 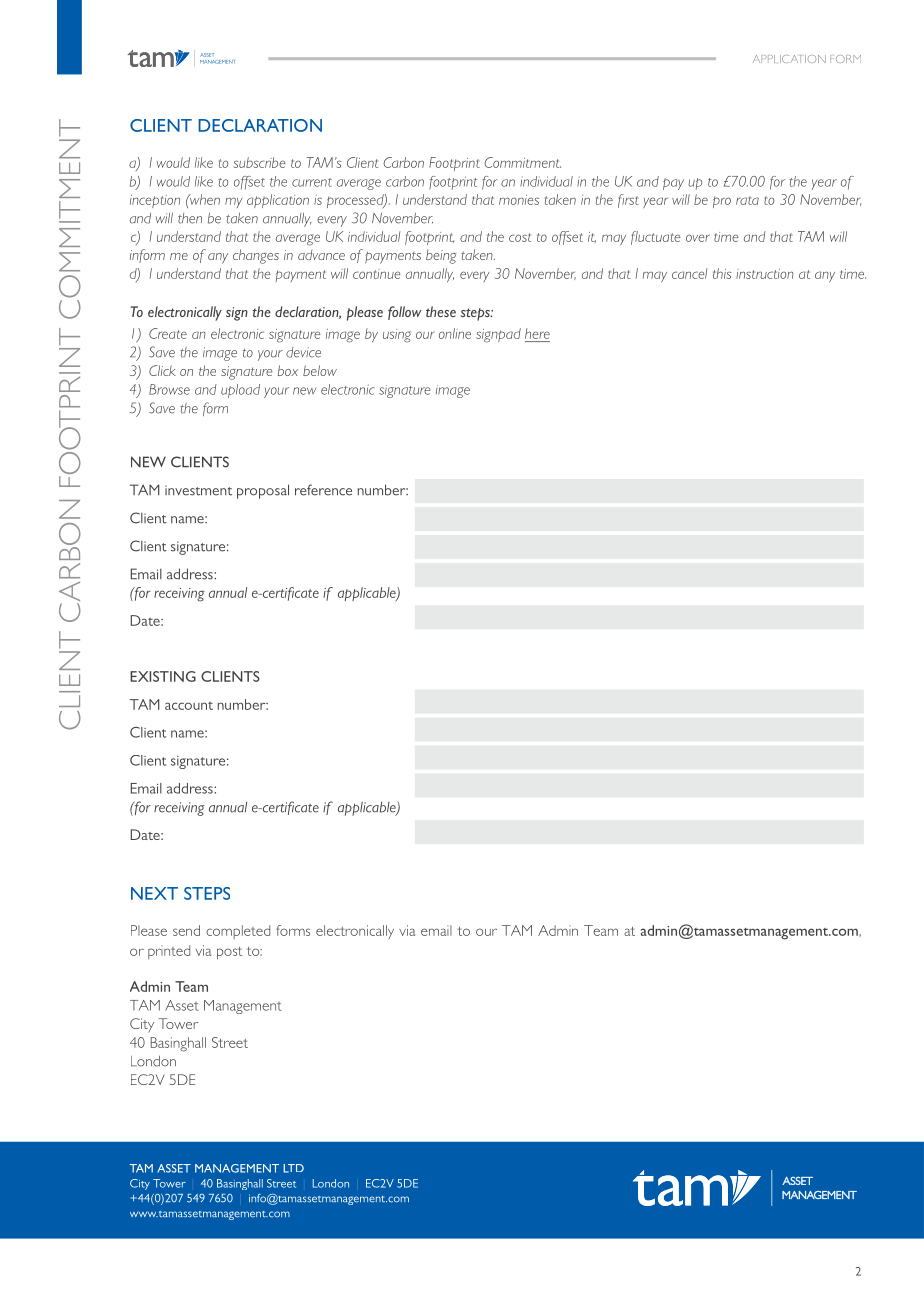 What do you see at coordinates (189, 705) in the screenshot?
I see `account` at bounding box center [189, 705].
